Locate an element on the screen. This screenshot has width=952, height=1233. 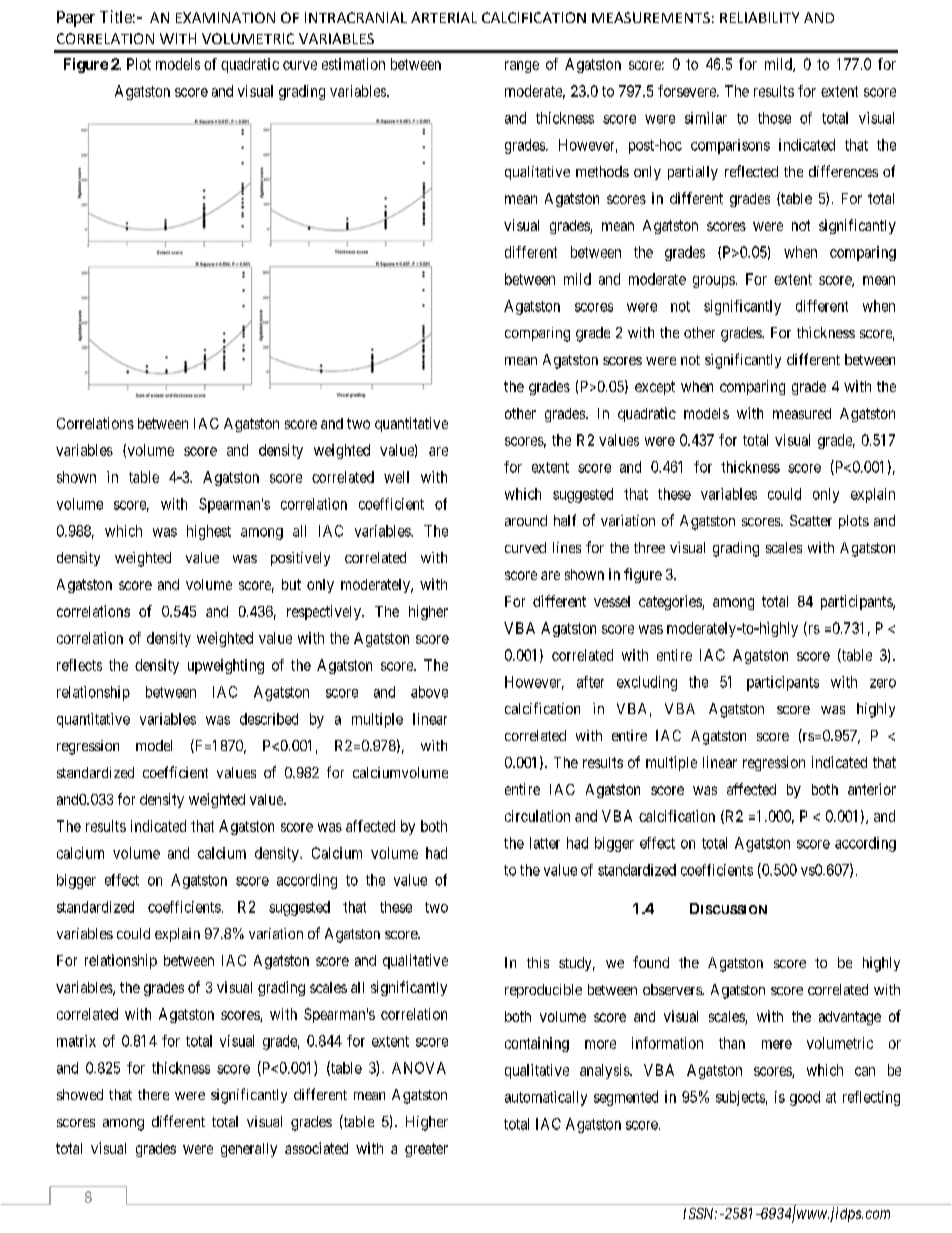
range is located at coordinates (522, 67).
